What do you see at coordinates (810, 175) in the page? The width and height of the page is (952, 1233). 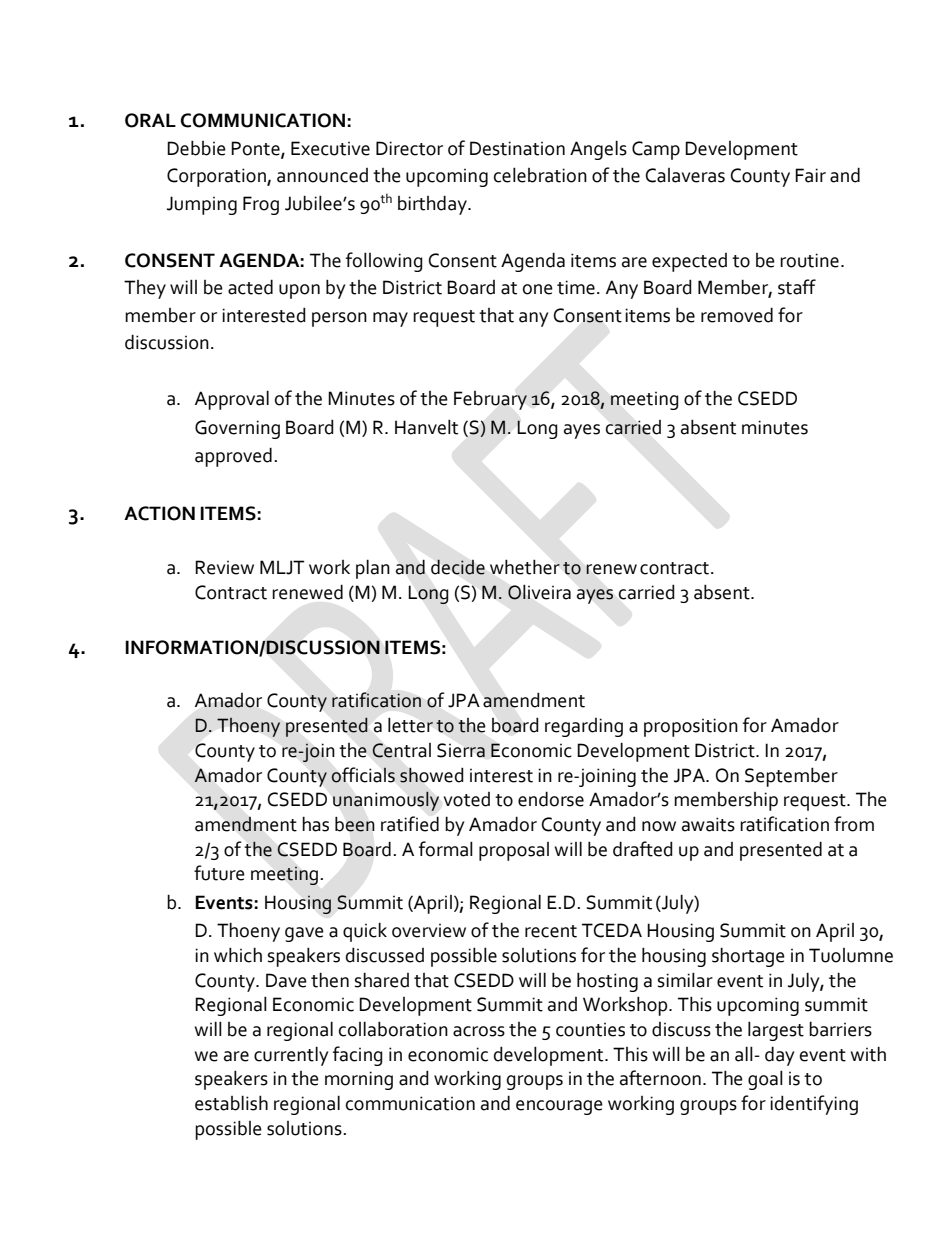 I see `Fair` at bounding box center [810, 175].
